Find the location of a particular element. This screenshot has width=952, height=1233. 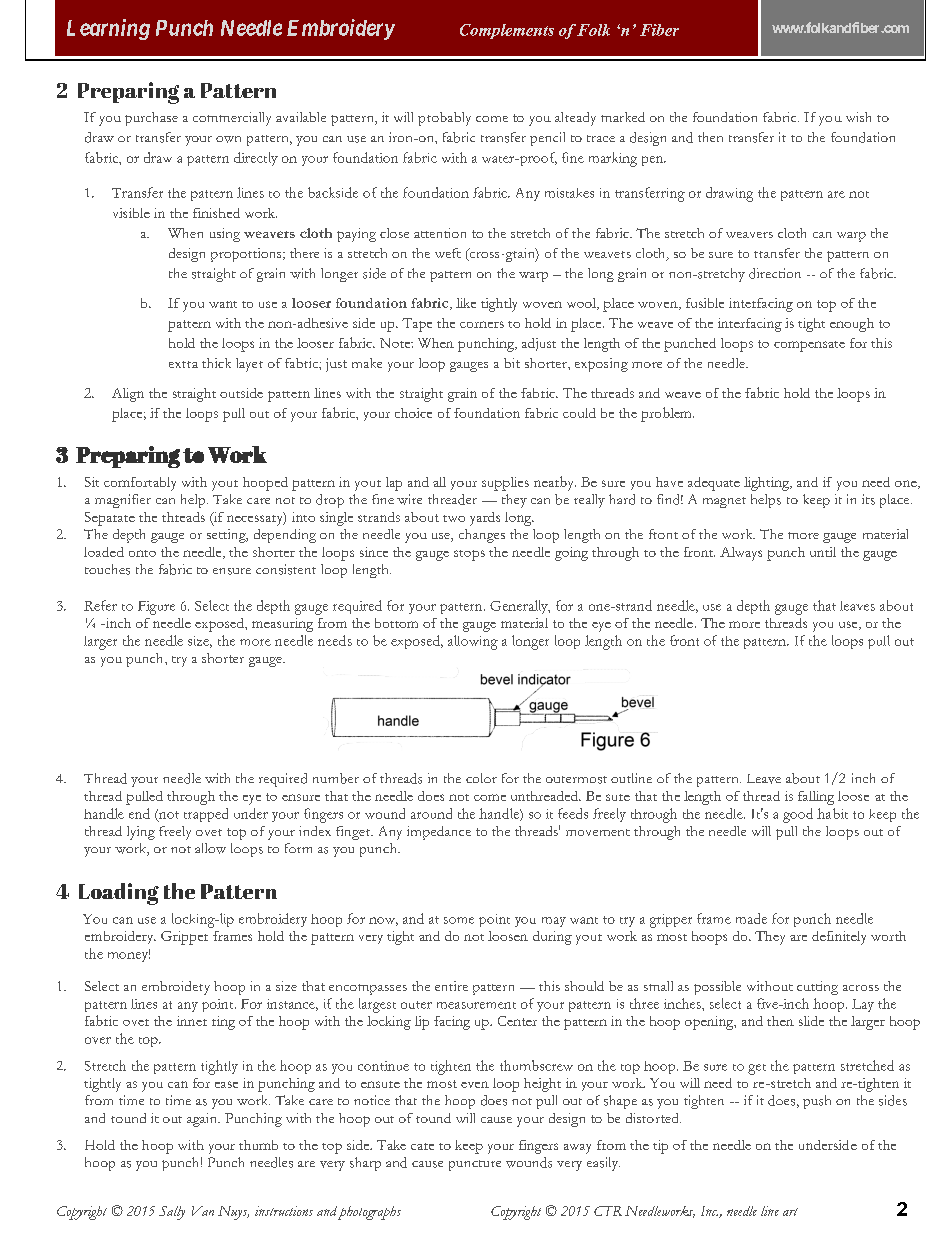

Van is located at coordinates (203, 1211).
